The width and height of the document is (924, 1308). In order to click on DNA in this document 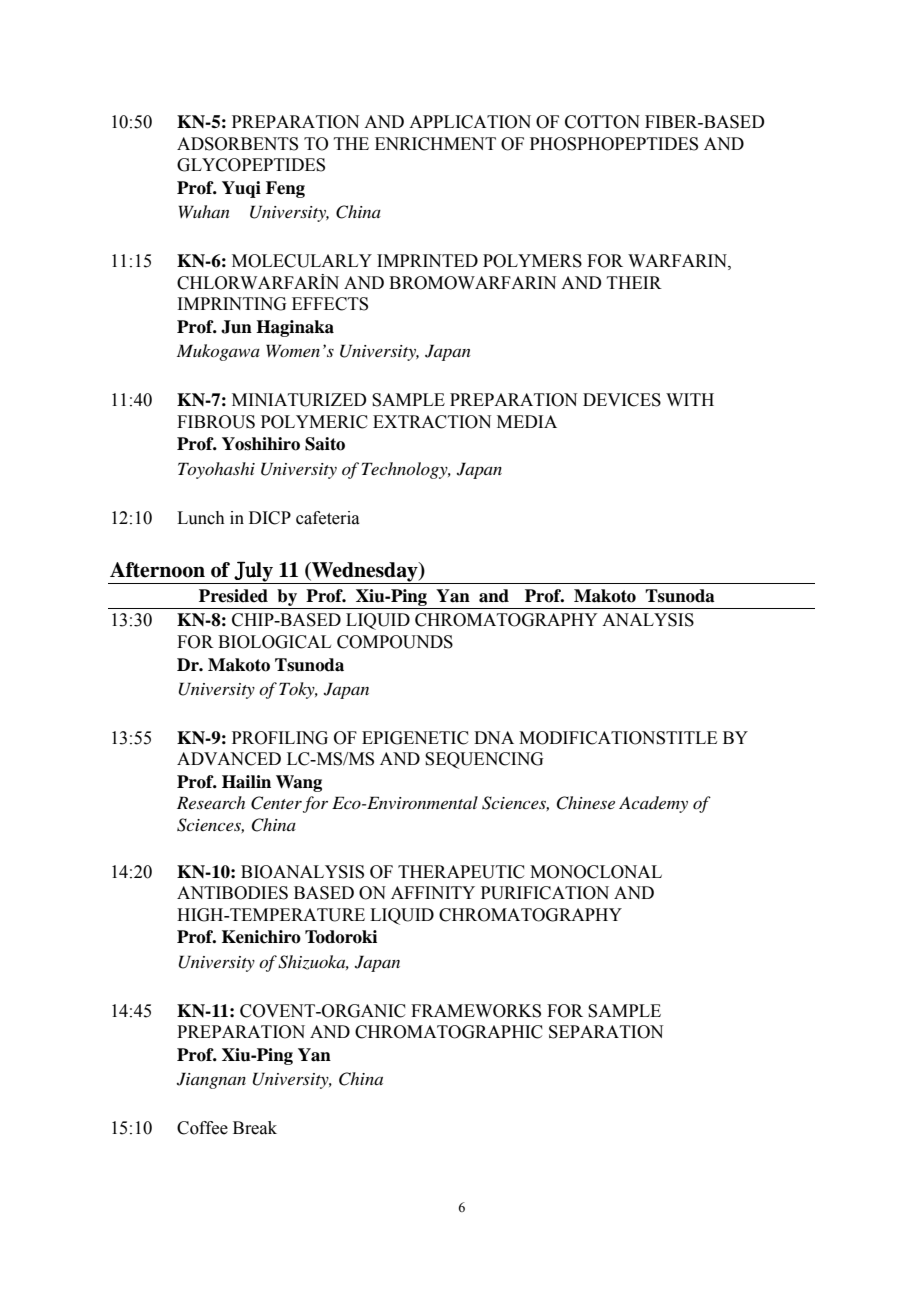, I will do `click(494, 737)`.
